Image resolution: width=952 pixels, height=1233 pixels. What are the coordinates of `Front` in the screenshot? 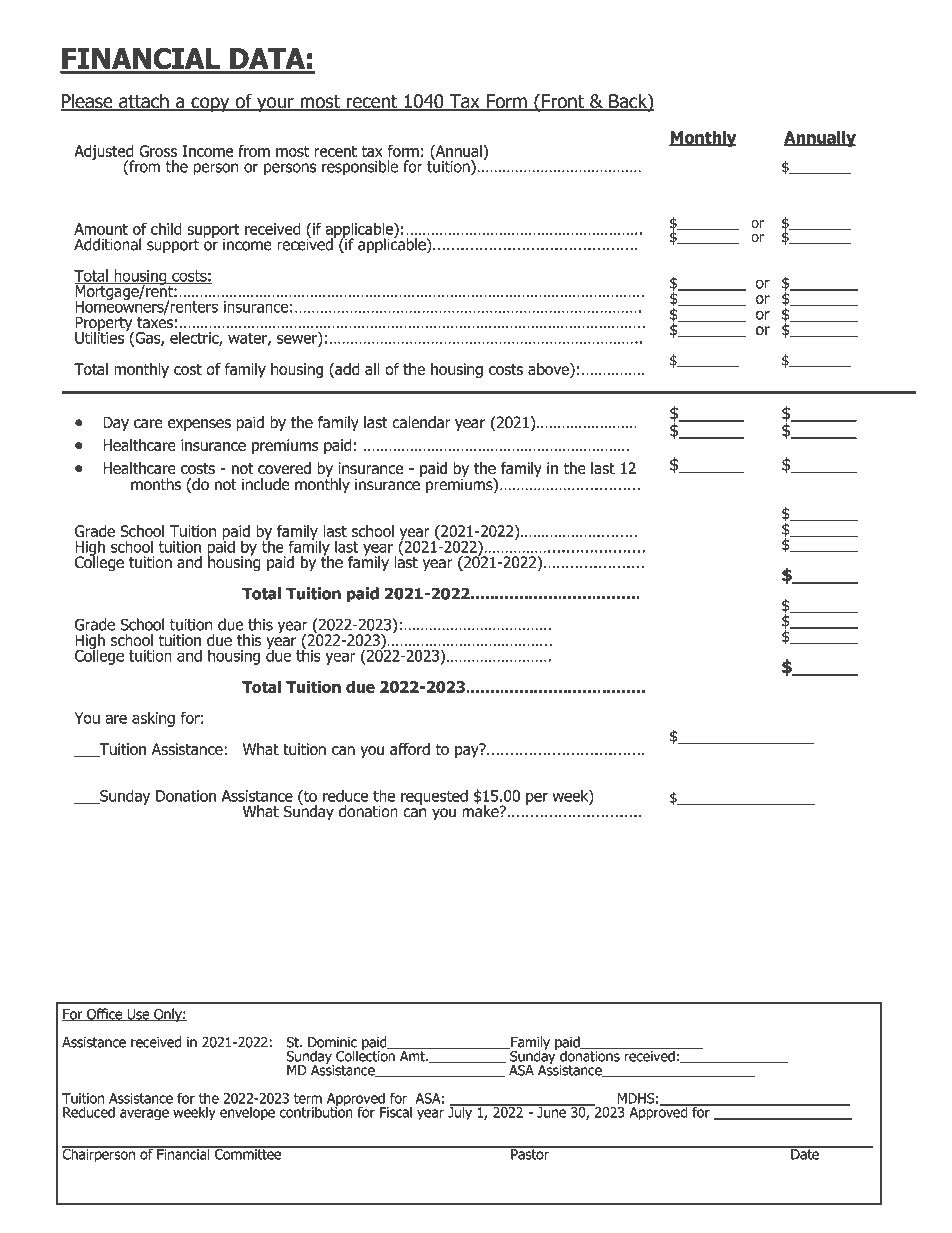 It's located at (563, 102).
